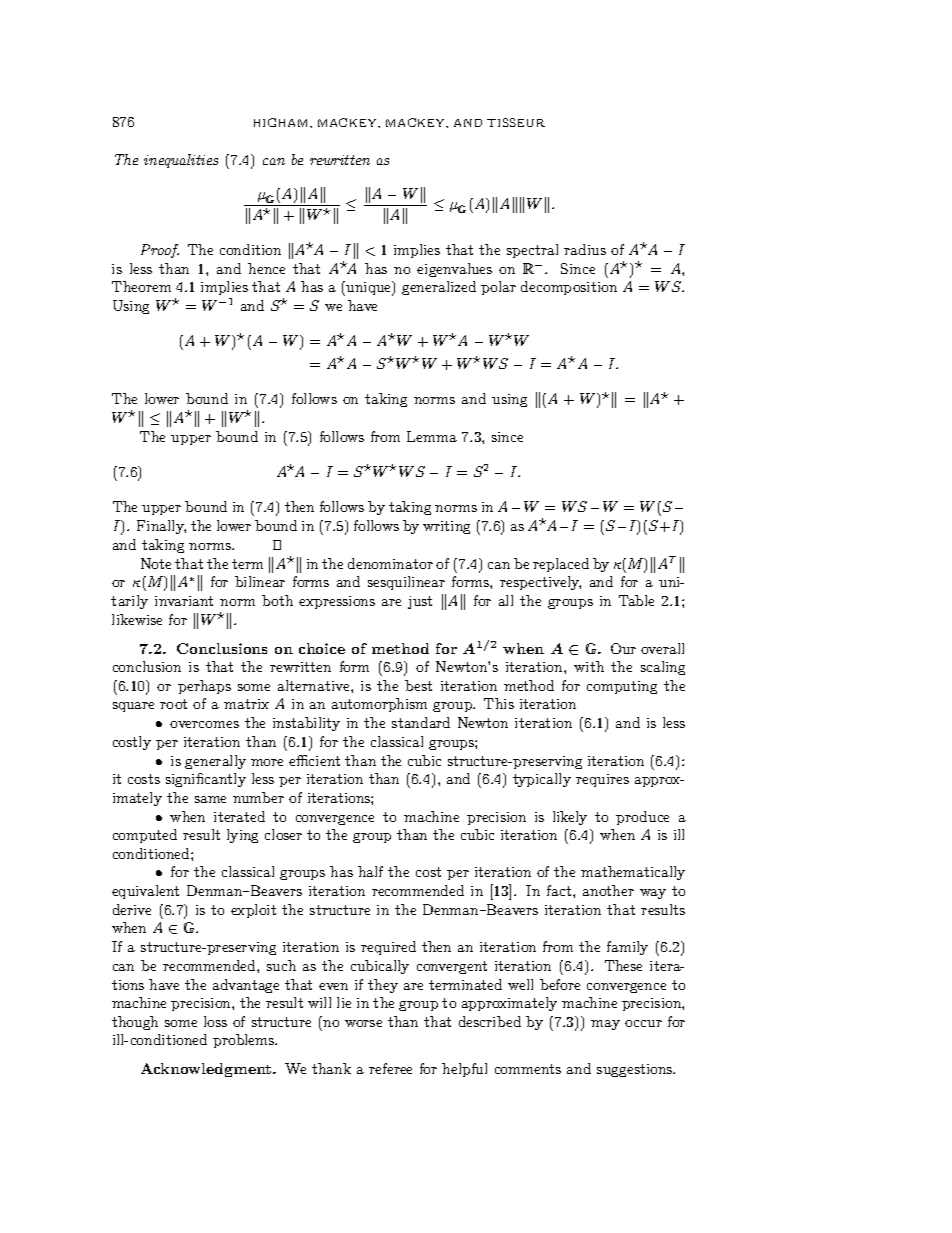 Image resolution: width=952 pixels, height=1233 pixels. Describe the element at coordinates (585, 249) in the screenshot. I see `radius` at that location.
